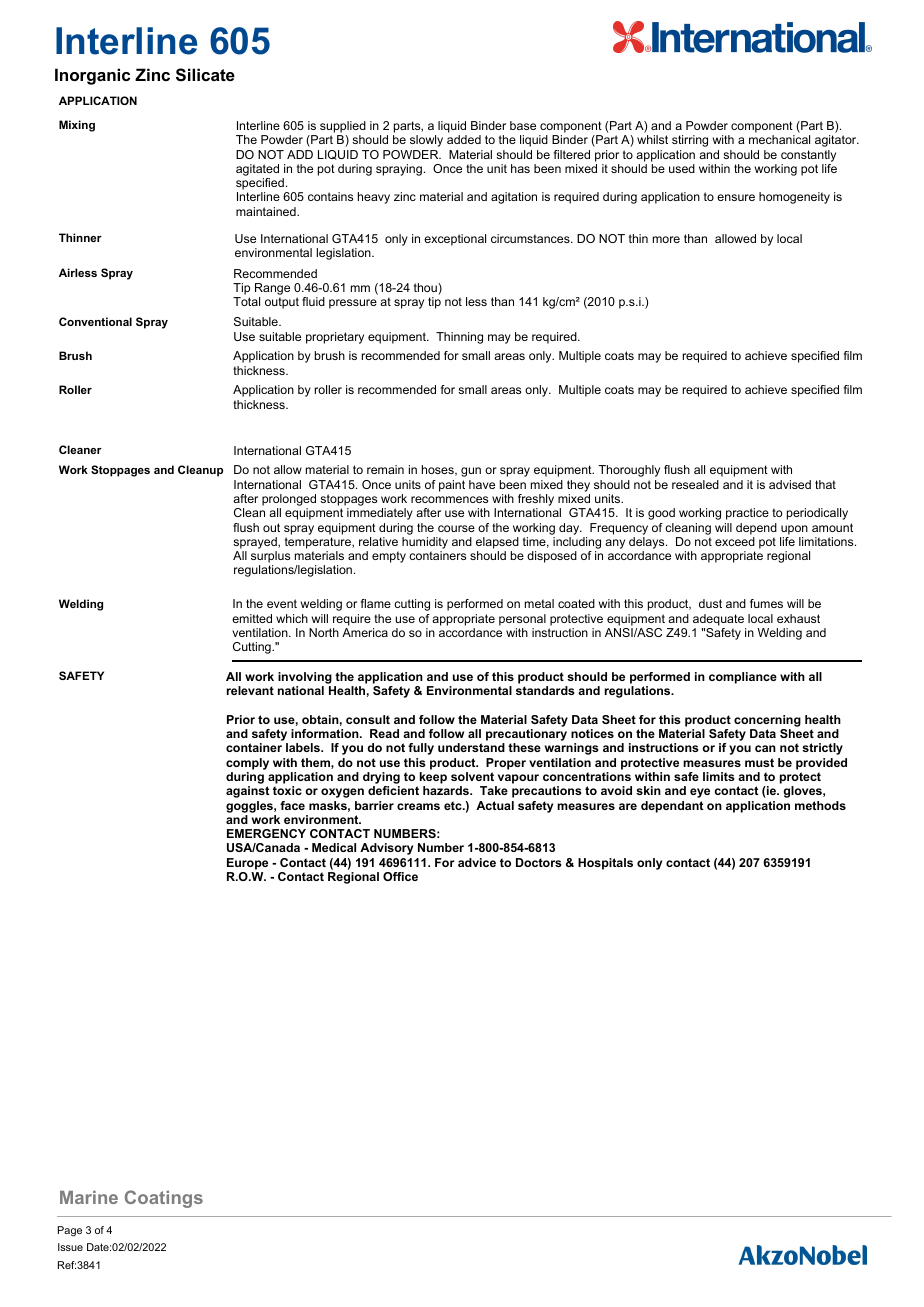 The height and width of the document is (1307, 924). What do you see at coordinates (464, 139) in the document?
I see `added` at bounding box center [464, 139].
